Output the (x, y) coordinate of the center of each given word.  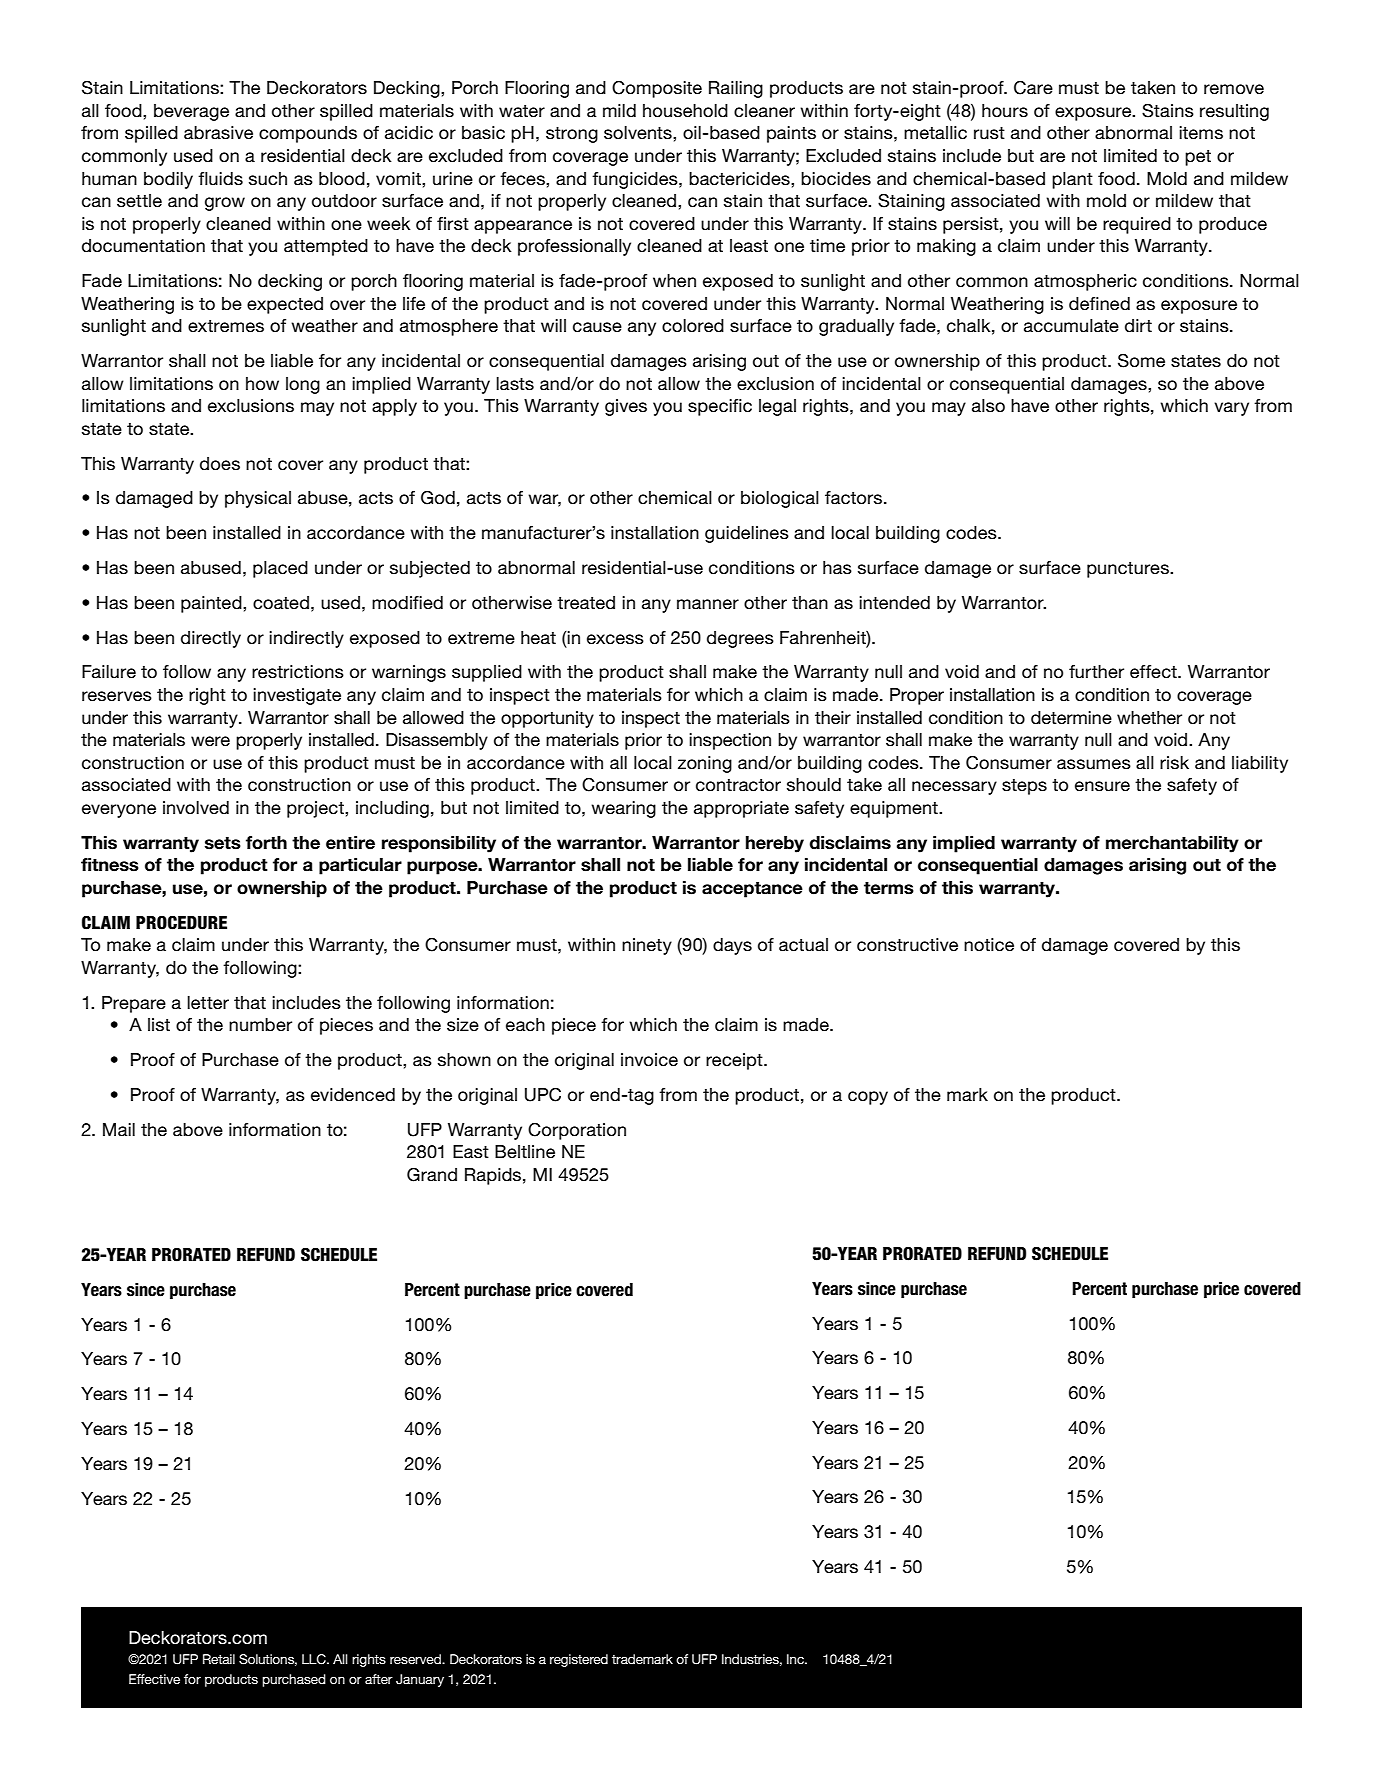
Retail (219, 1659)
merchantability (1172, 844)
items (1201, 133)
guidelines (747, 534)
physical (258, 499)
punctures (1129, 570)
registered (579, 1660)
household (685, 111)
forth (266, 843)
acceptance (752, 890)
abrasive (218, 133)
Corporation (577, 1131)
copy (868, 1098)
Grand (432, 1175)
